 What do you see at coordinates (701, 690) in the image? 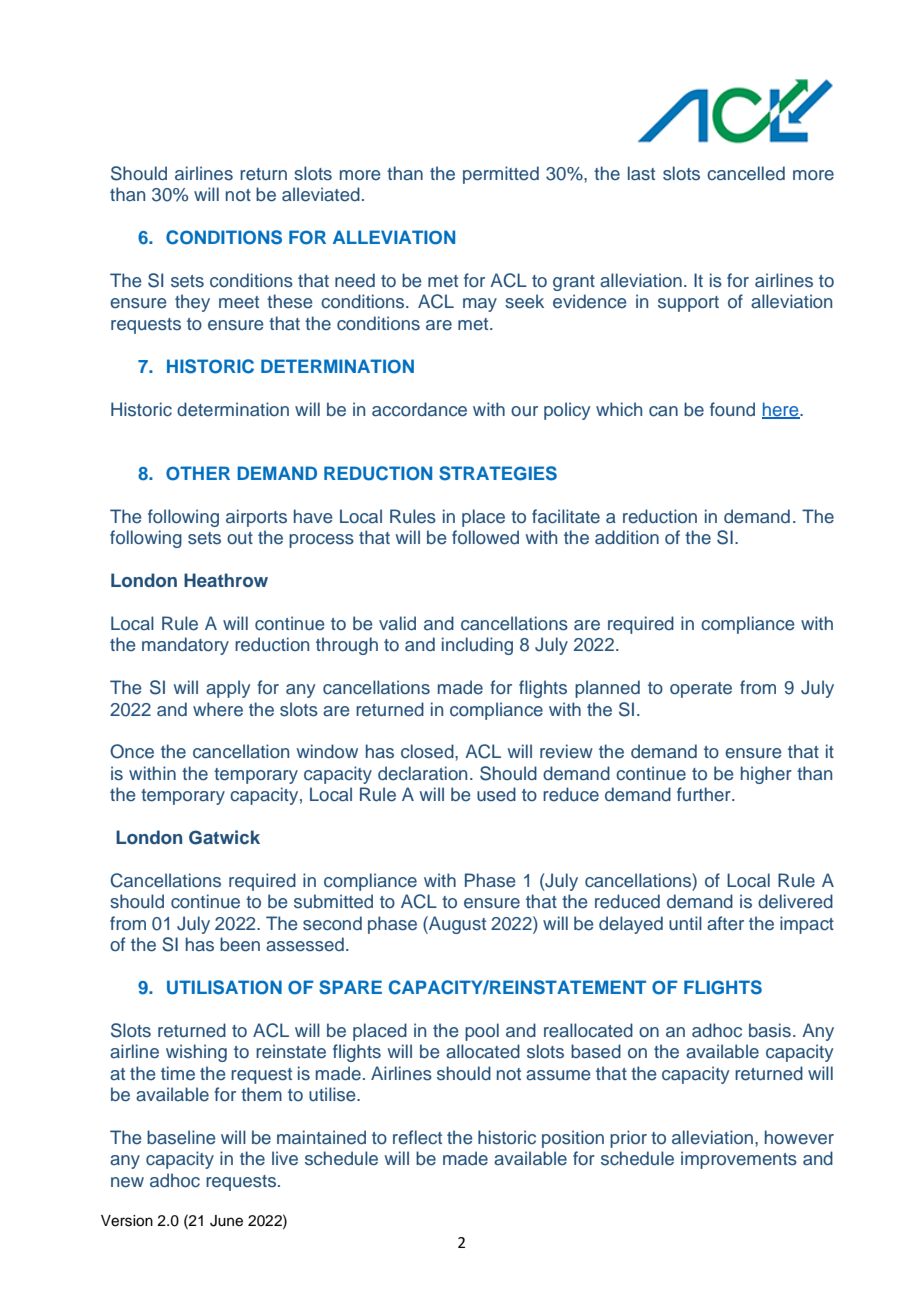
I see `operate` at bounding box center [701, 690].
